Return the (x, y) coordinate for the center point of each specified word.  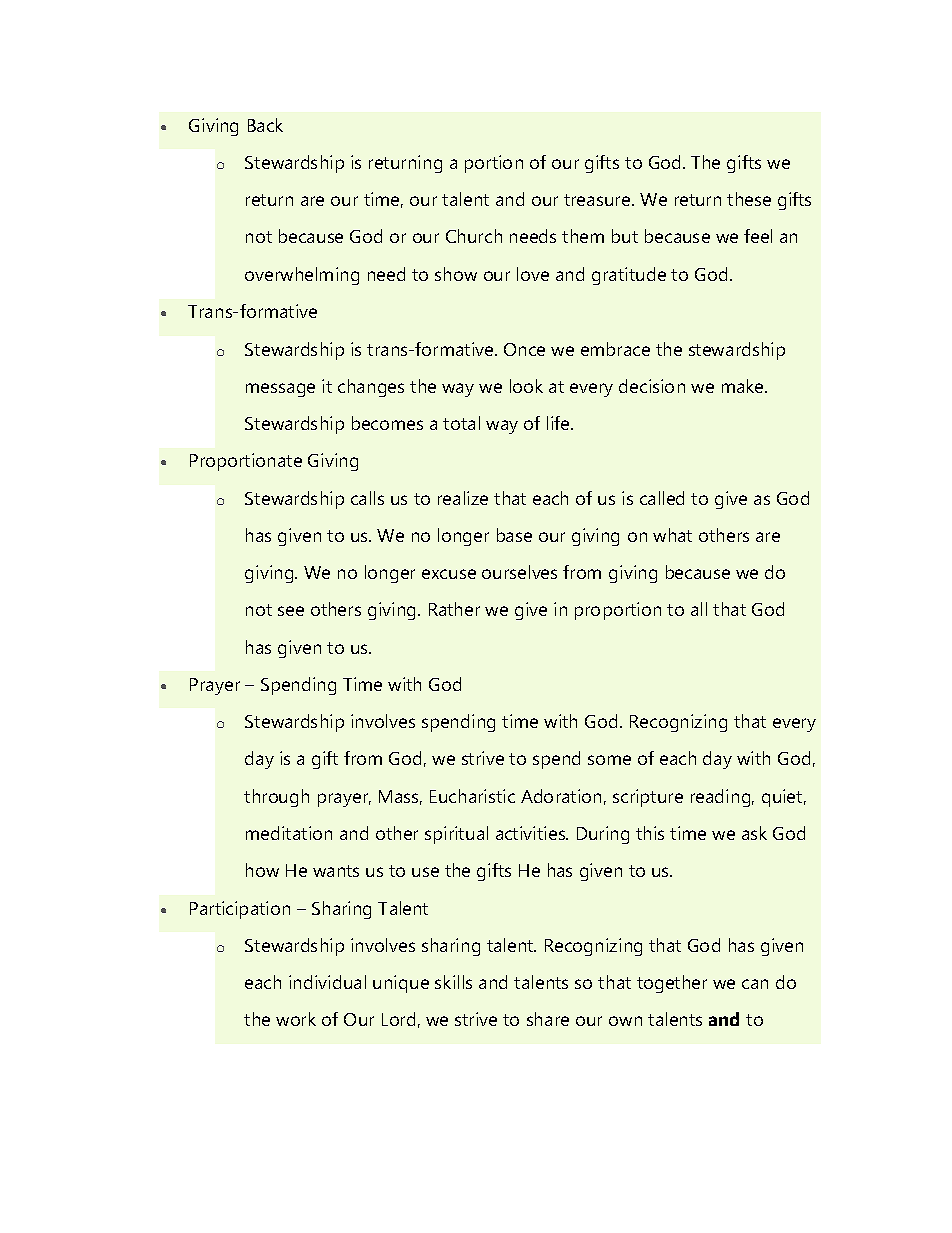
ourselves (519, 572)
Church (474, 236)
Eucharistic (472, 796)
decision (652, 386)
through (276, 798)
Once (524, 349)
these (749, 199)
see (291, 611)
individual (327, 982)
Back (265, 125)
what (672, 535)
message (280, 390)
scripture (648, 798)
